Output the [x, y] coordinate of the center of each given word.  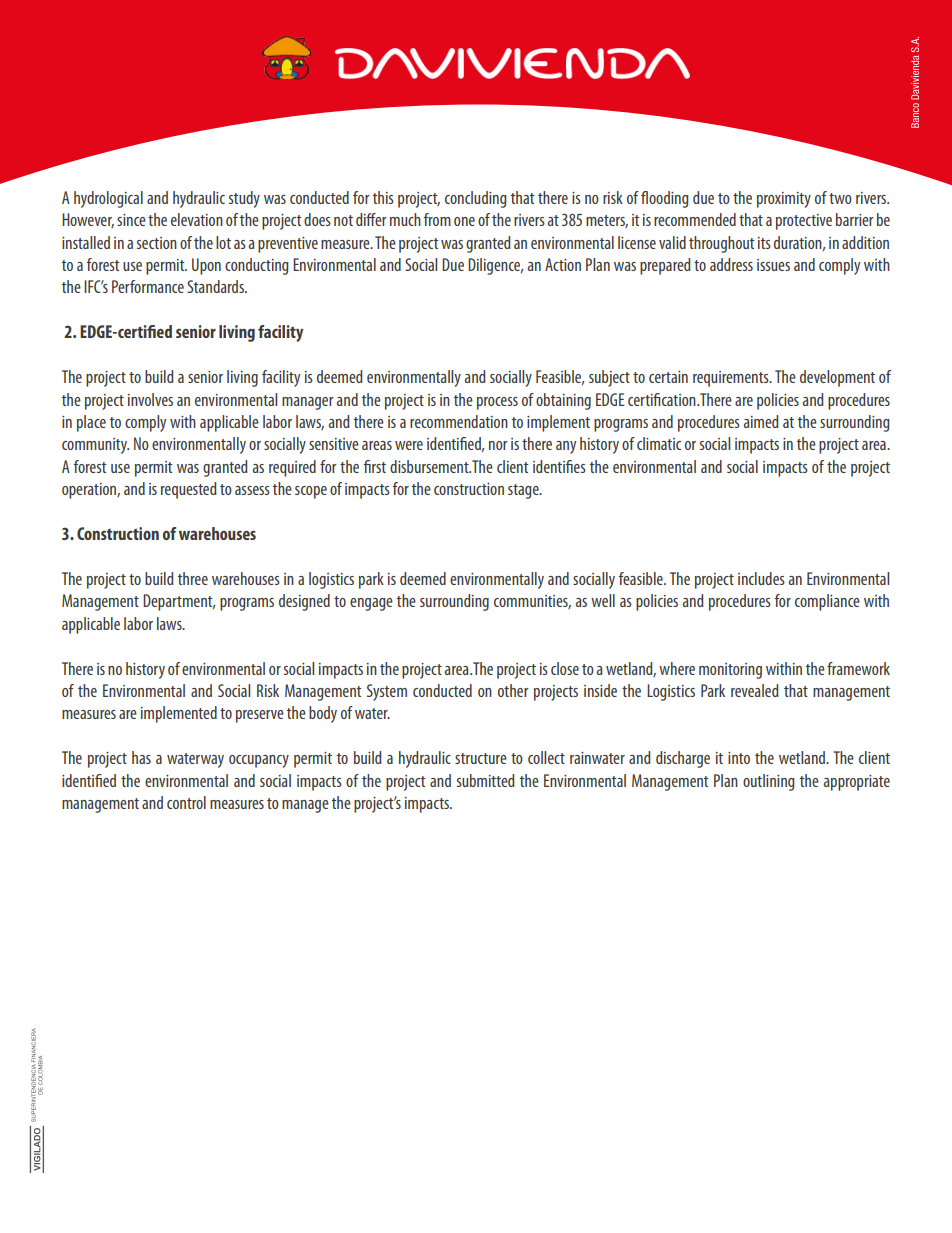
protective [804, 222]
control [186, 802]
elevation [197, 219]
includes [761, 578]
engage [371, 604]
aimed [761, 421]
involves [150, 399]
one [464, 221]
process [497, 403]
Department [179, 602]
